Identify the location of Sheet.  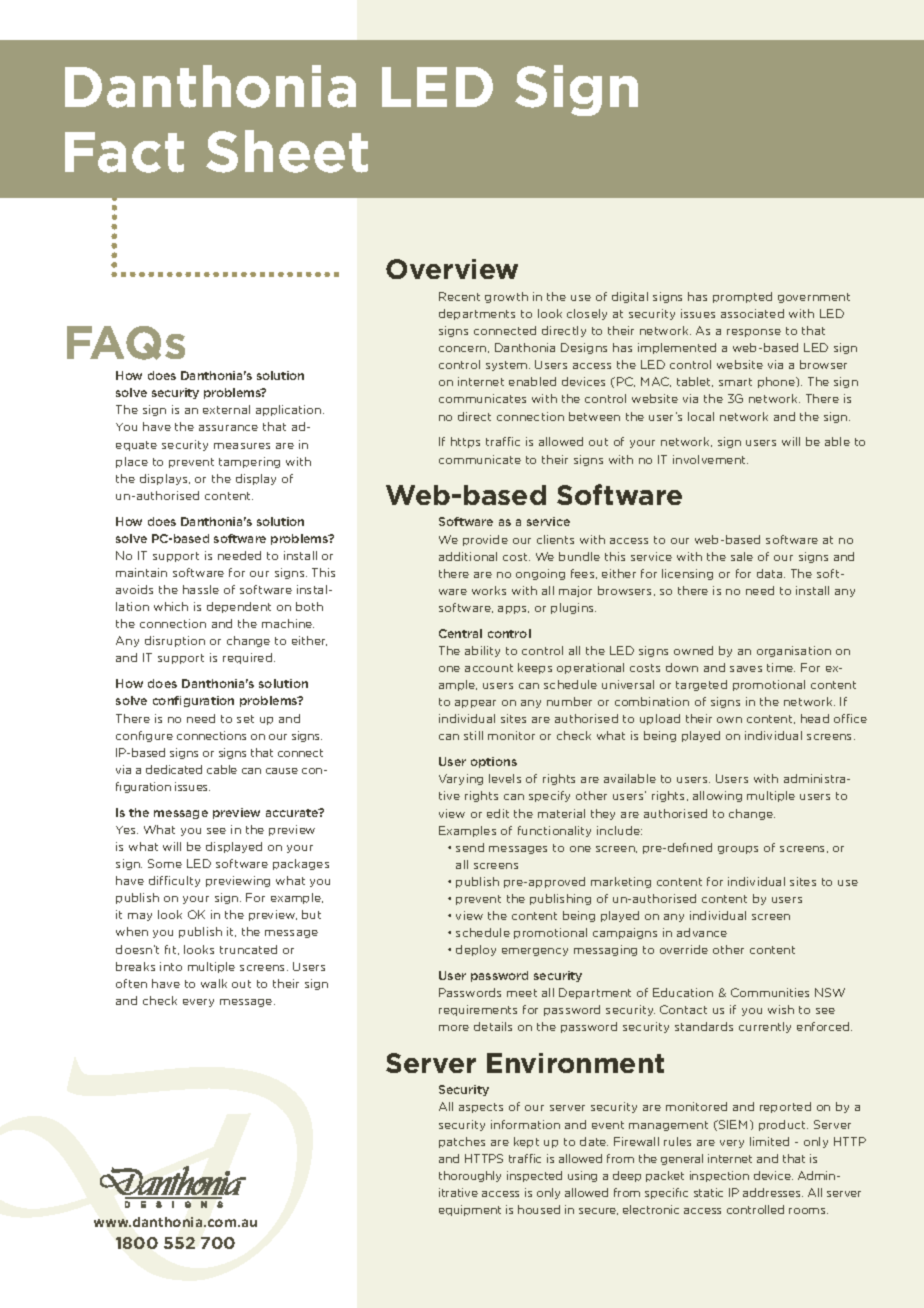
(287, 151).
